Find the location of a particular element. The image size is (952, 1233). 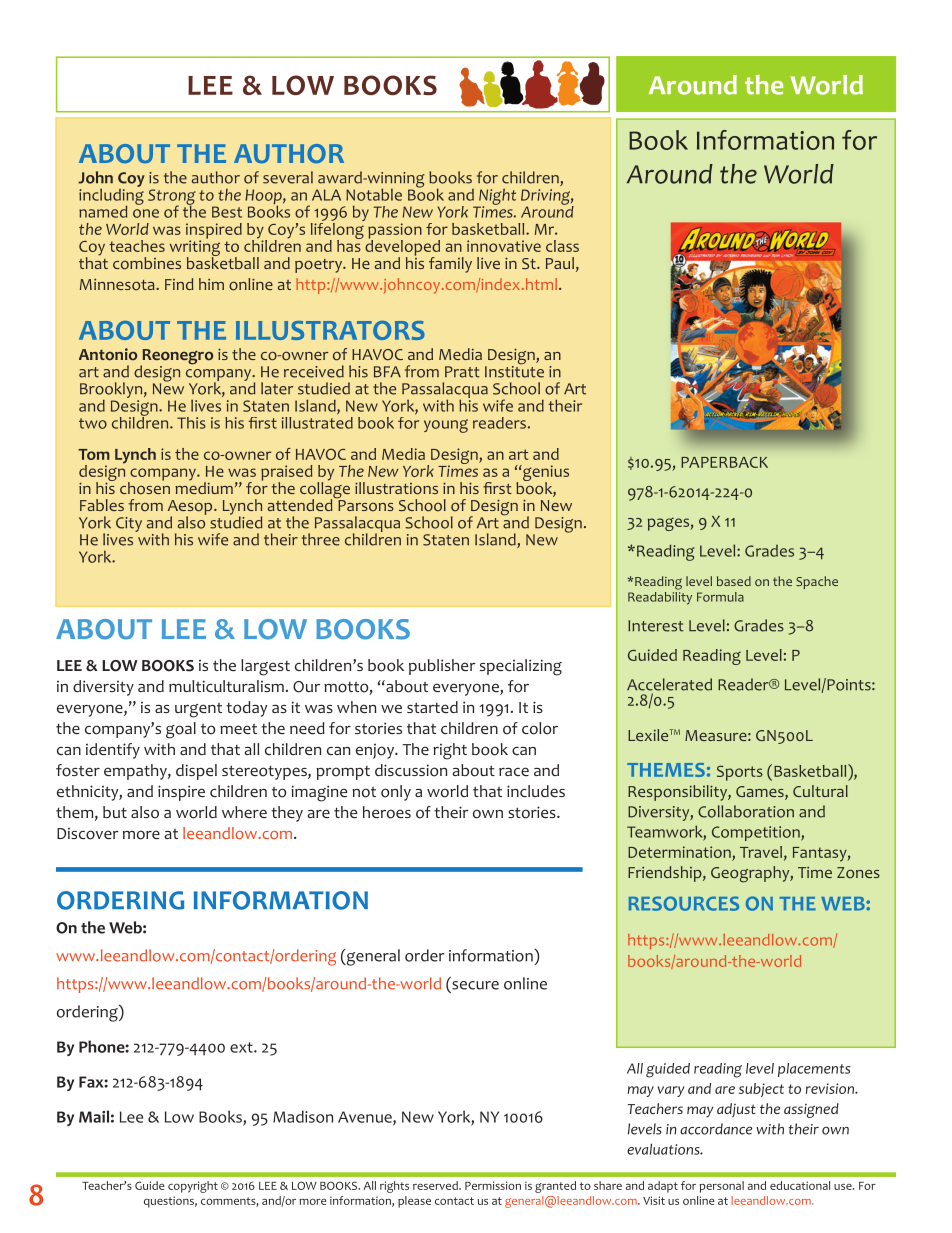

publisher is located at coordinates (442, 667).
